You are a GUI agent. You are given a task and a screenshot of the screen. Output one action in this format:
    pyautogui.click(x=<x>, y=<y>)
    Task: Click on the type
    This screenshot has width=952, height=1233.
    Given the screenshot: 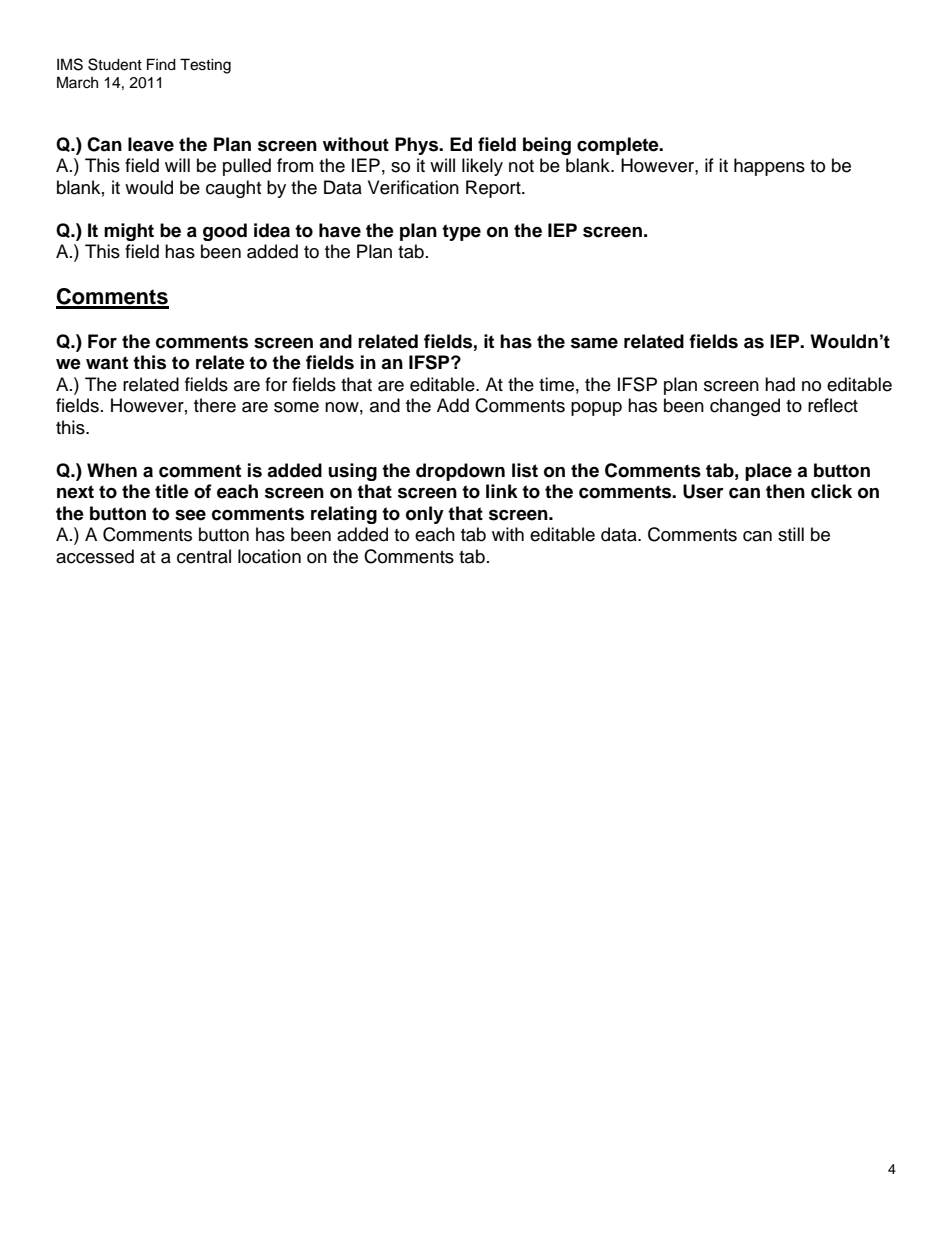 What is the action you would take?
    pyautogui.click(x=461, y=232)
